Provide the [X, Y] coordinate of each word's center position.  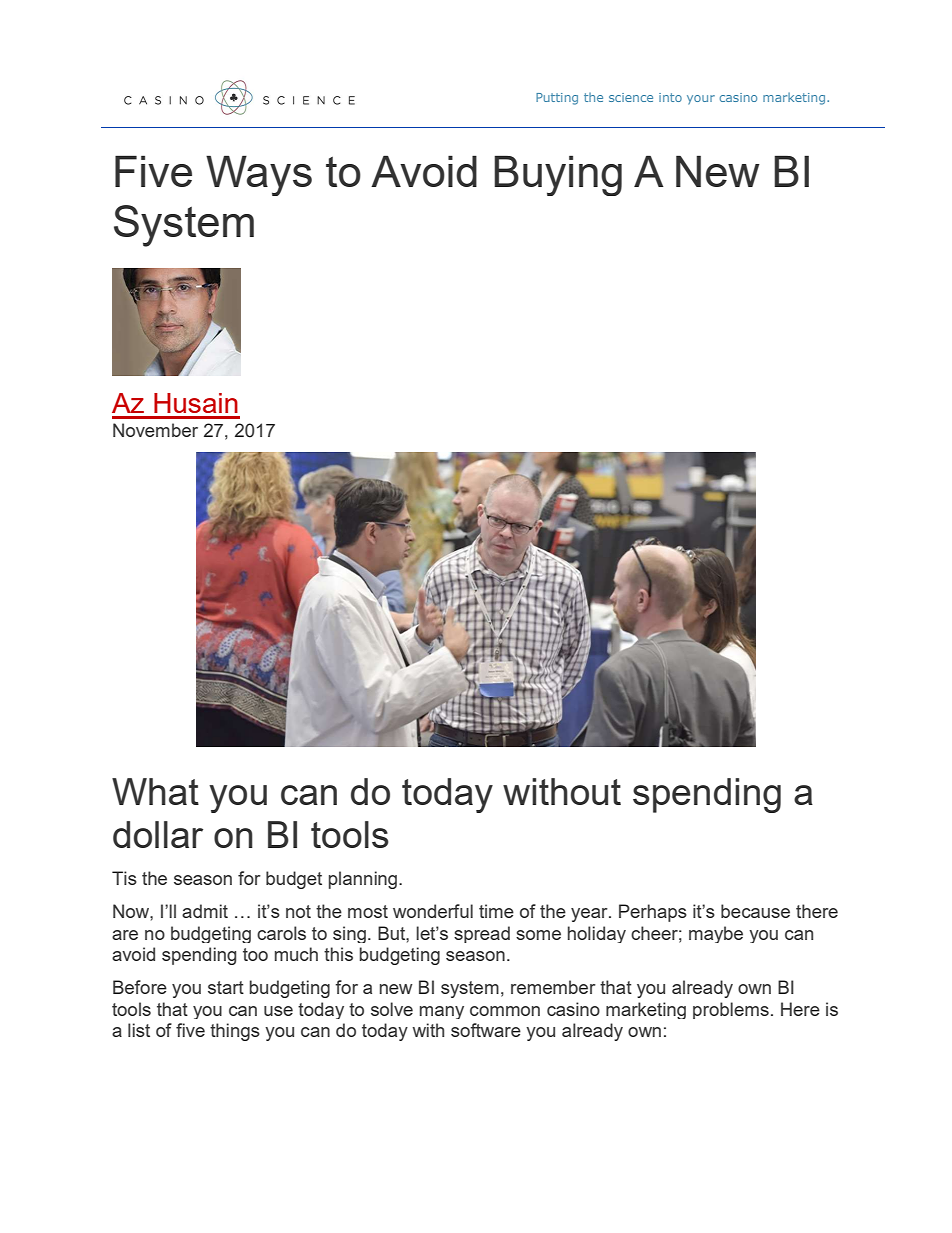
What [155, 791]
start [226, 987]
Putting [557, 99]
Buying [558, 175]
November [155, 430]
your [701, 100]
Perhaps [653, 913]
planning [364, 880]
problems [731, 1010]
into [670, 97]
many [442, 1012]
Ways [259, 175]
